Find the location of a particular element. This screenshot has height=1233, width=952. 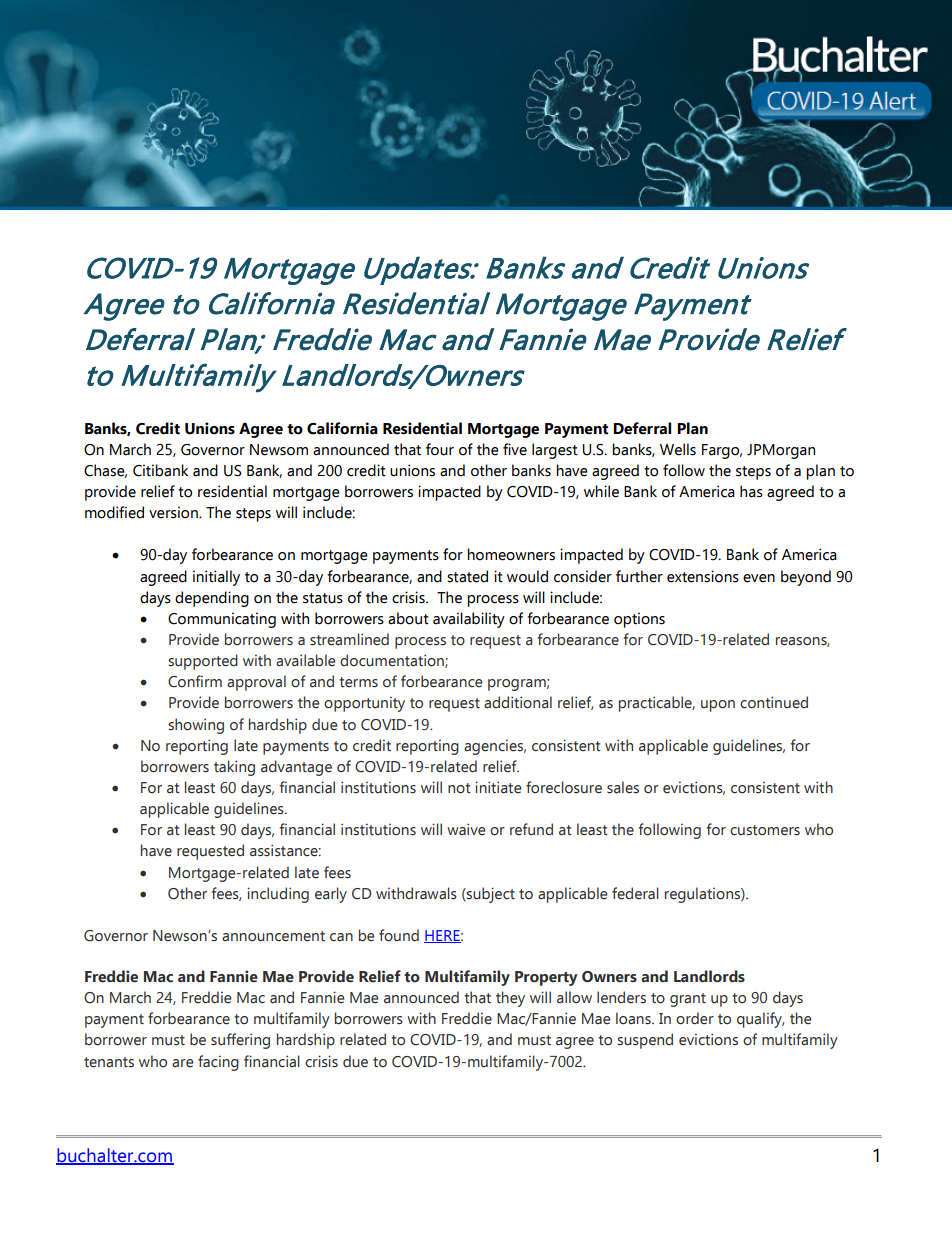

order is located at coordinates (695, 1018).
